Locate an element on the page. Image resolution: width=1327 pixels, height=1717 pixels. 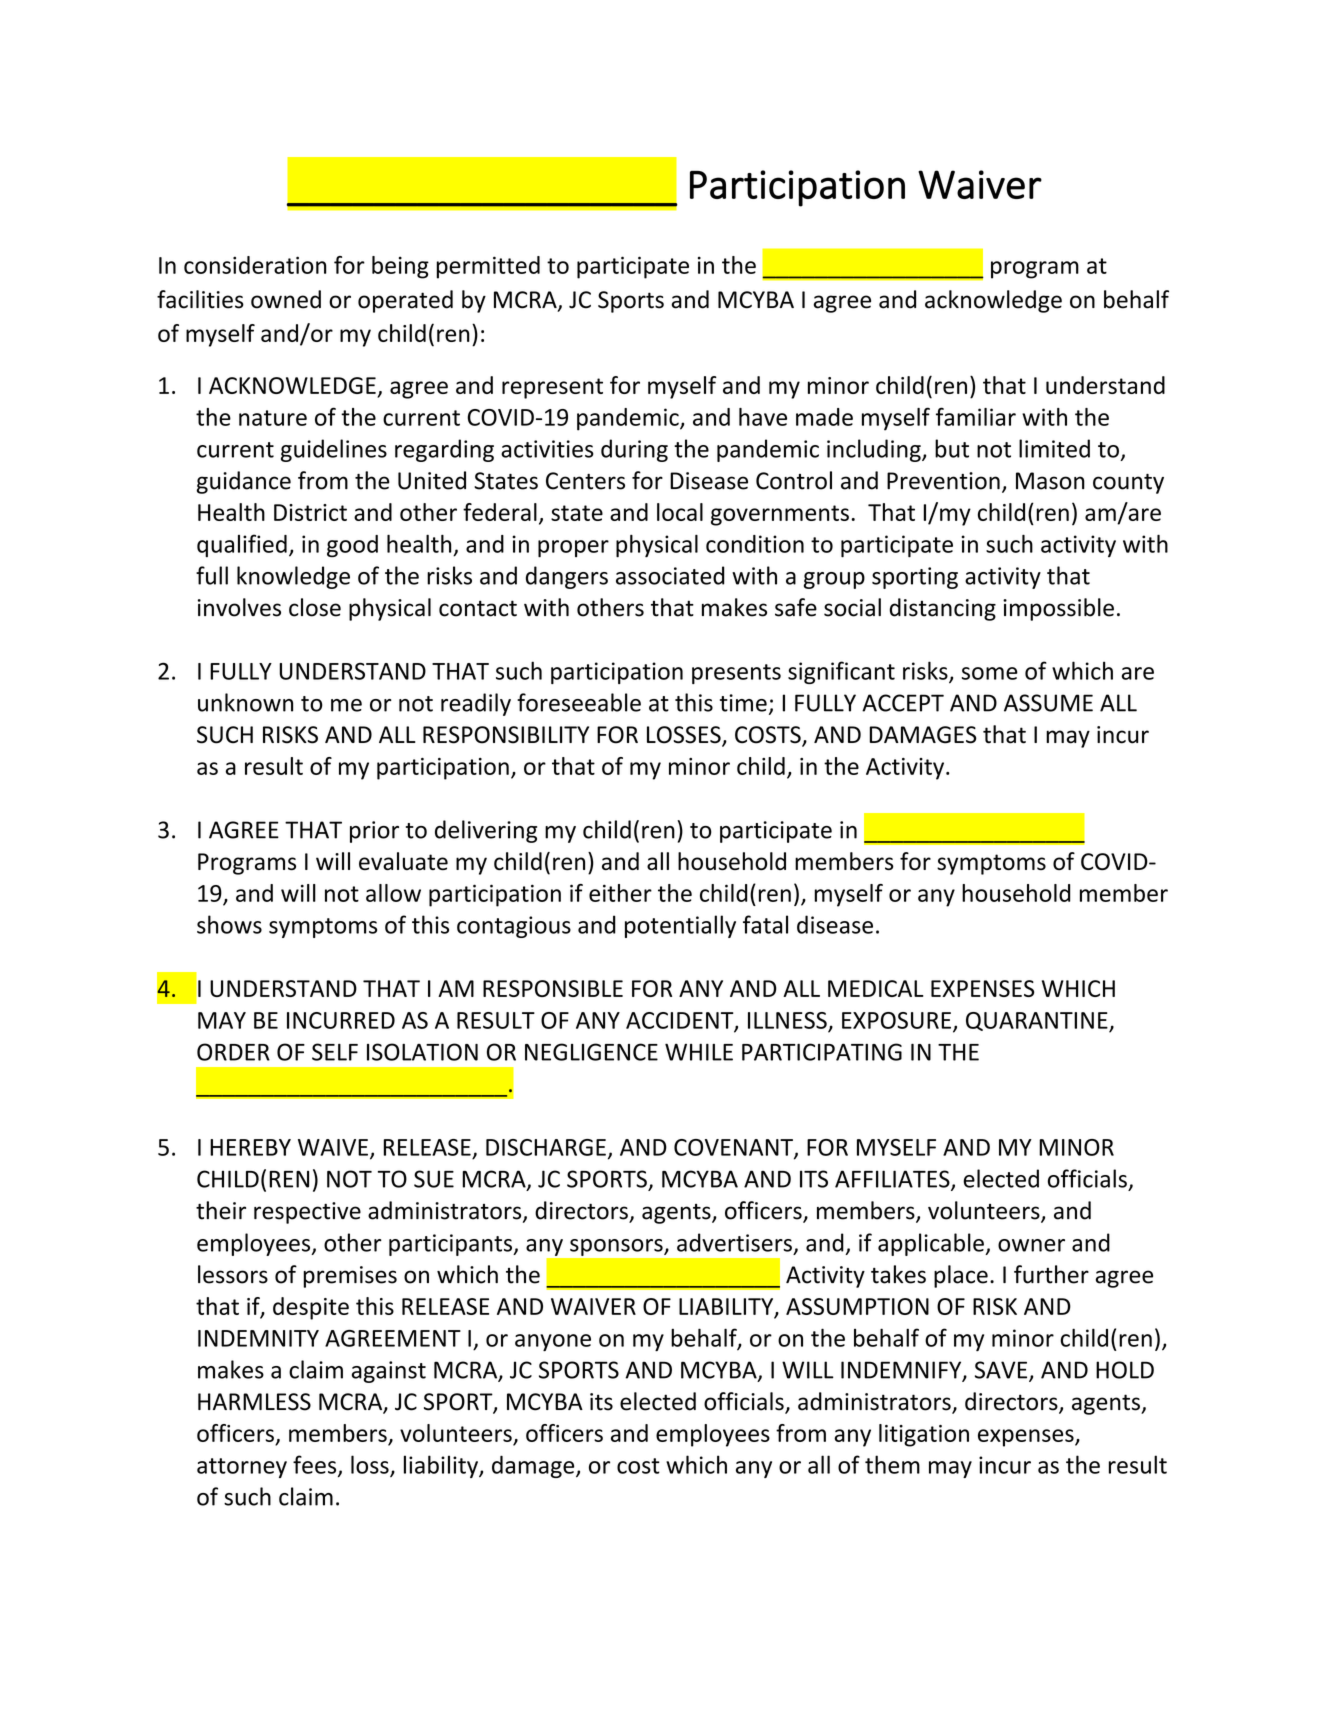
shows is located at coordinates (229, 924).
